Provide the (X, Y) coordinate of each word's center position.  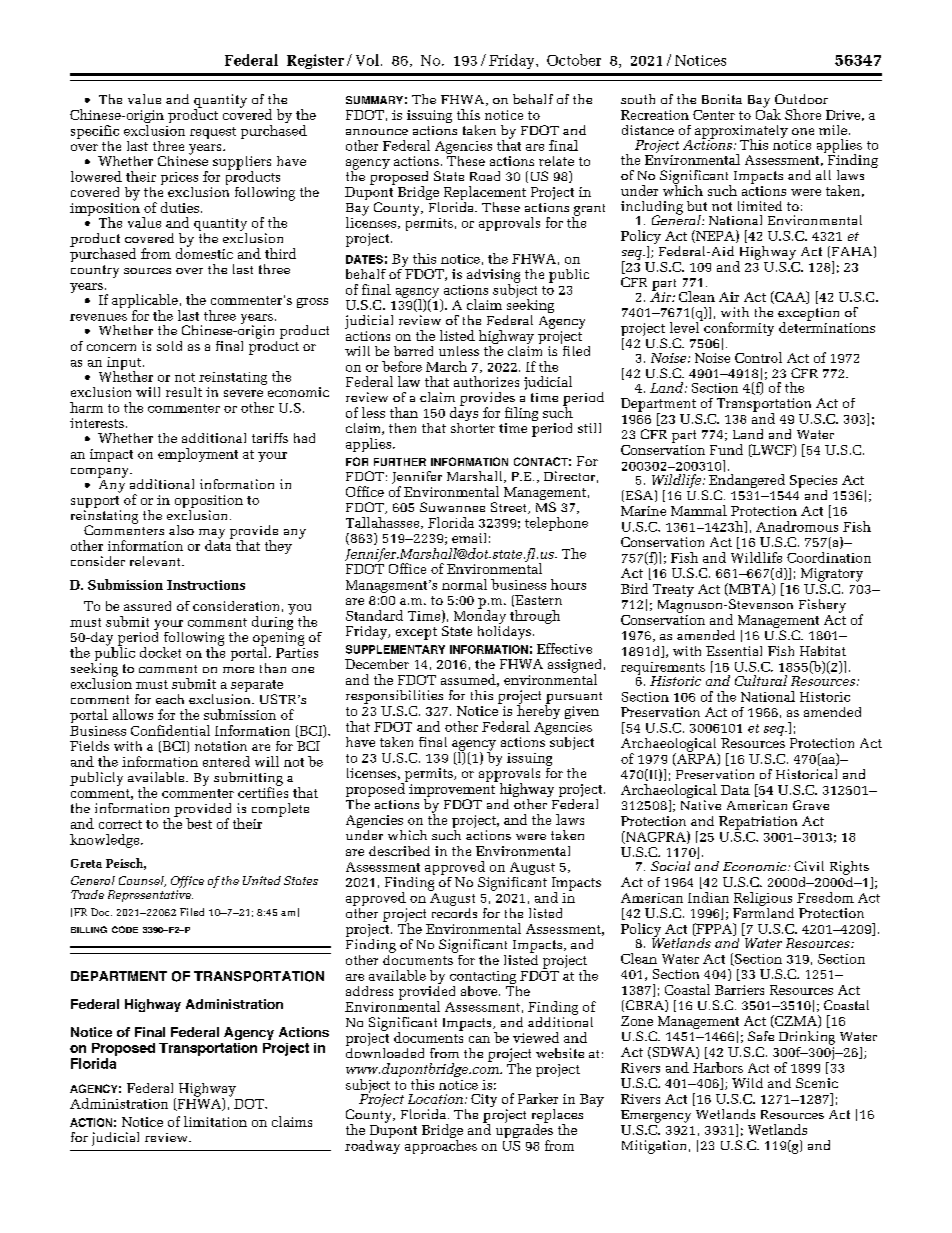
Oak (768, 113)
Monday (480, 617)
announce (377, 132)
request (213, 133)
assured (147, 606)
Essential (734, 651)
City (484, 1100)
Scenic (817, 1083)
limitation (215, 1121)
